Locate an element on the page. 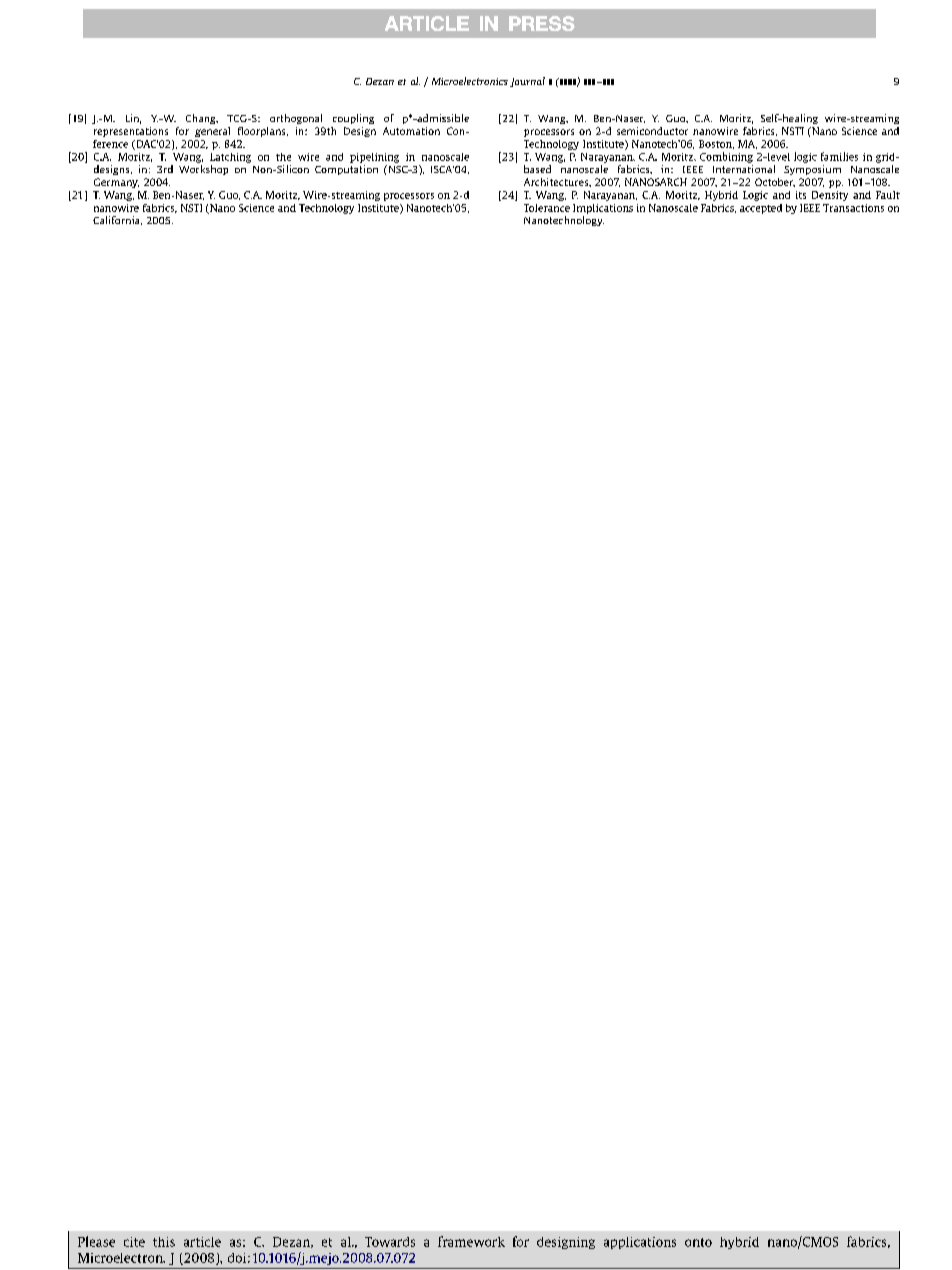  this is located at coordinates (164, 1242).
